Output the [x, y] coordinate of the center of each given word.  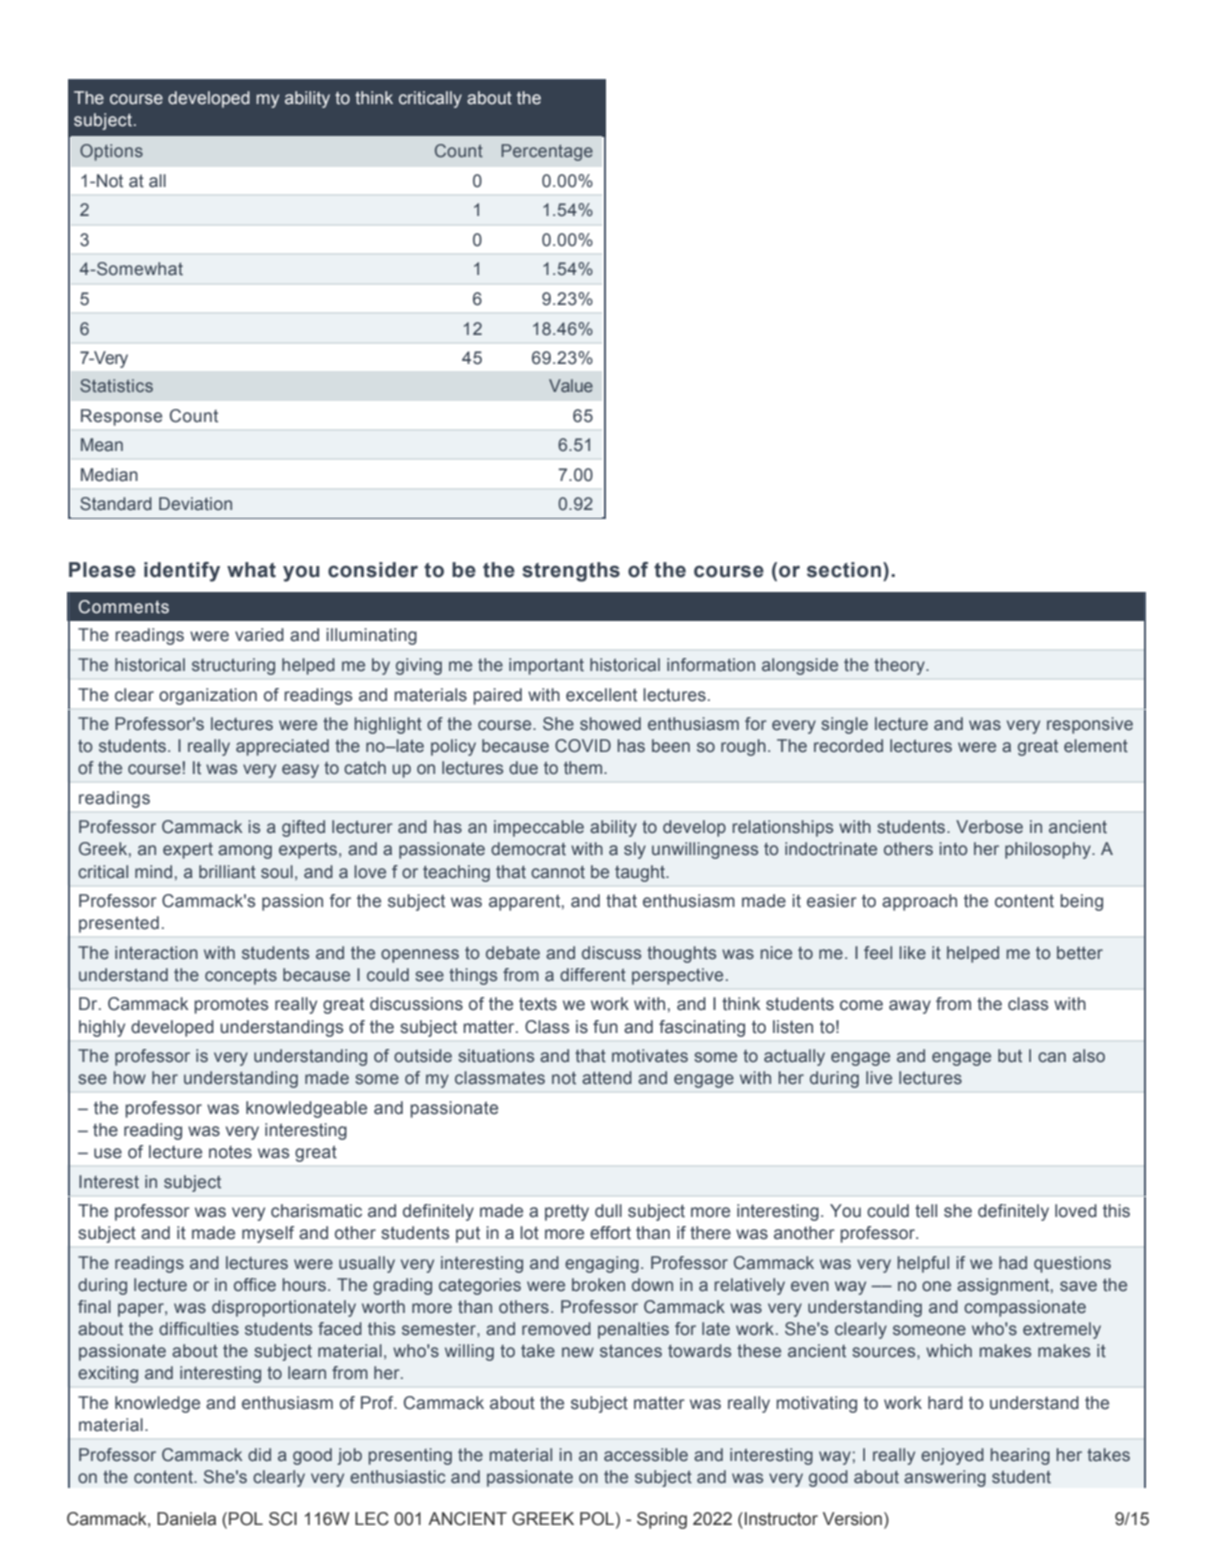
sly [635, 850]
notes [230, 1152]
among [245, 852]
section [844, 570]
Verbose [989, 827]
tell [926, 1211]
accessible [646, 1455]
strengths [571, 572]
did [259, 1454]
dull [608, 1211]
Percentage [547, 152]
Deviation [195, 504]
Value [571, 385]
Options [111, 152]
